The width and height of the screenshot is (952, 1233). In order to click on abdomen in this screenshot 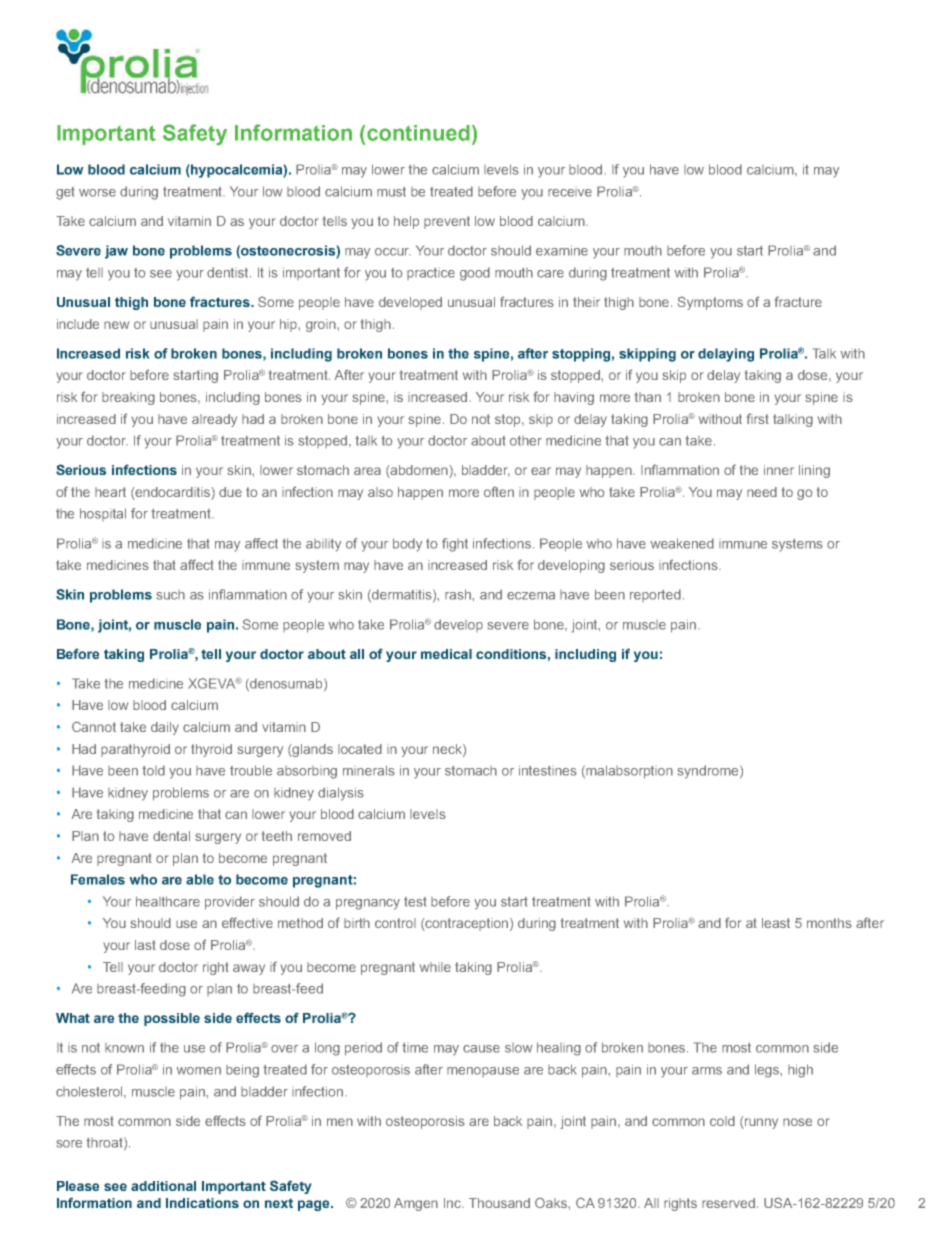, I will do `click(419, 471)`.
